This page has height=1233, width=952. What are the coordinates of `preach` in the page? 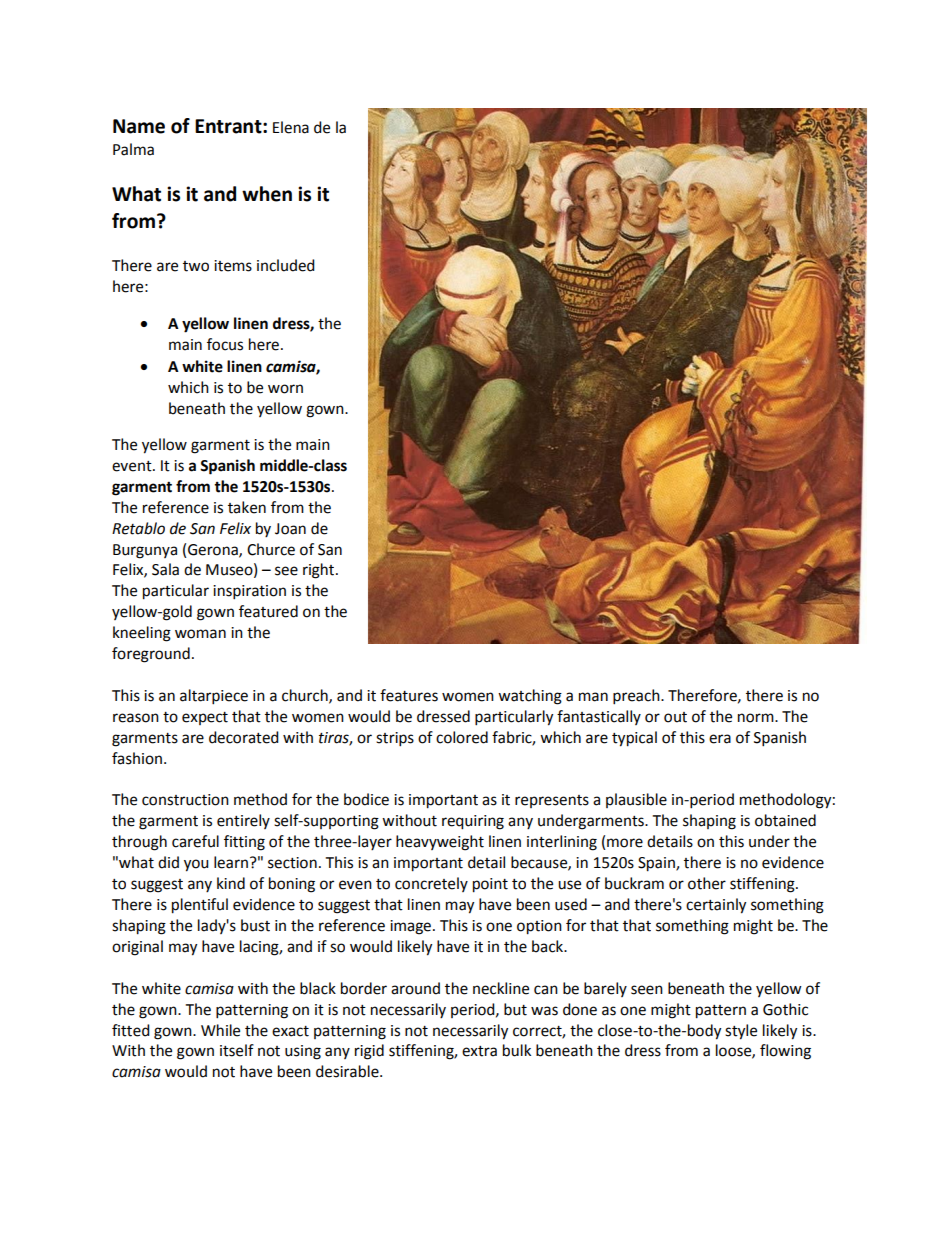 It's located at (637, 697).
